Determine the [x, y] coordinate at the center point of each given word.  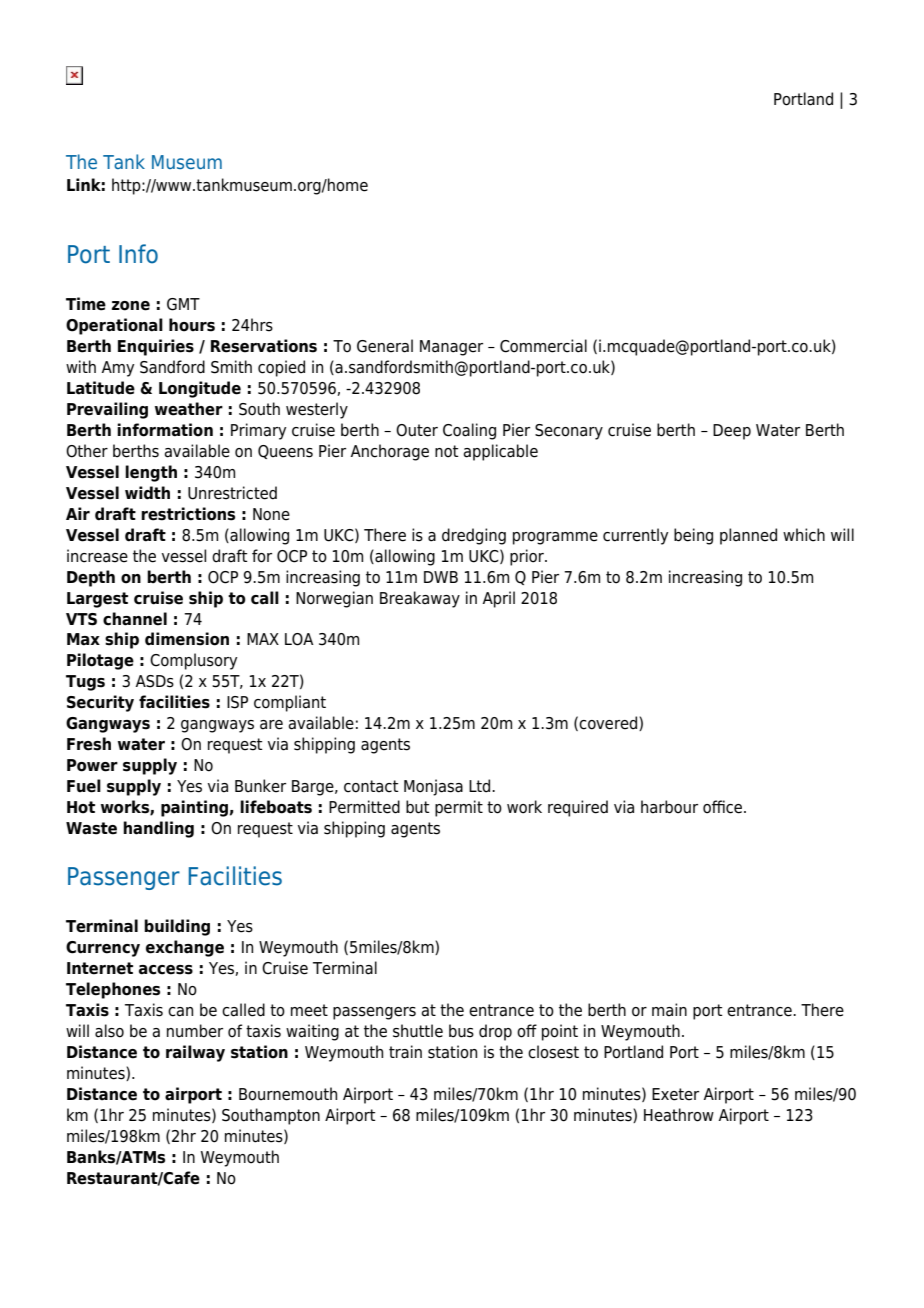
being [693, 536]
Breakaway [420, 599]
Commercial [543, 346]
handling [158, 829]
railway [195, 1053]
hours [192, 325]
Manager [451, 348]
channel [135, 619]
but [418, 807]
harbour [669, 807]
